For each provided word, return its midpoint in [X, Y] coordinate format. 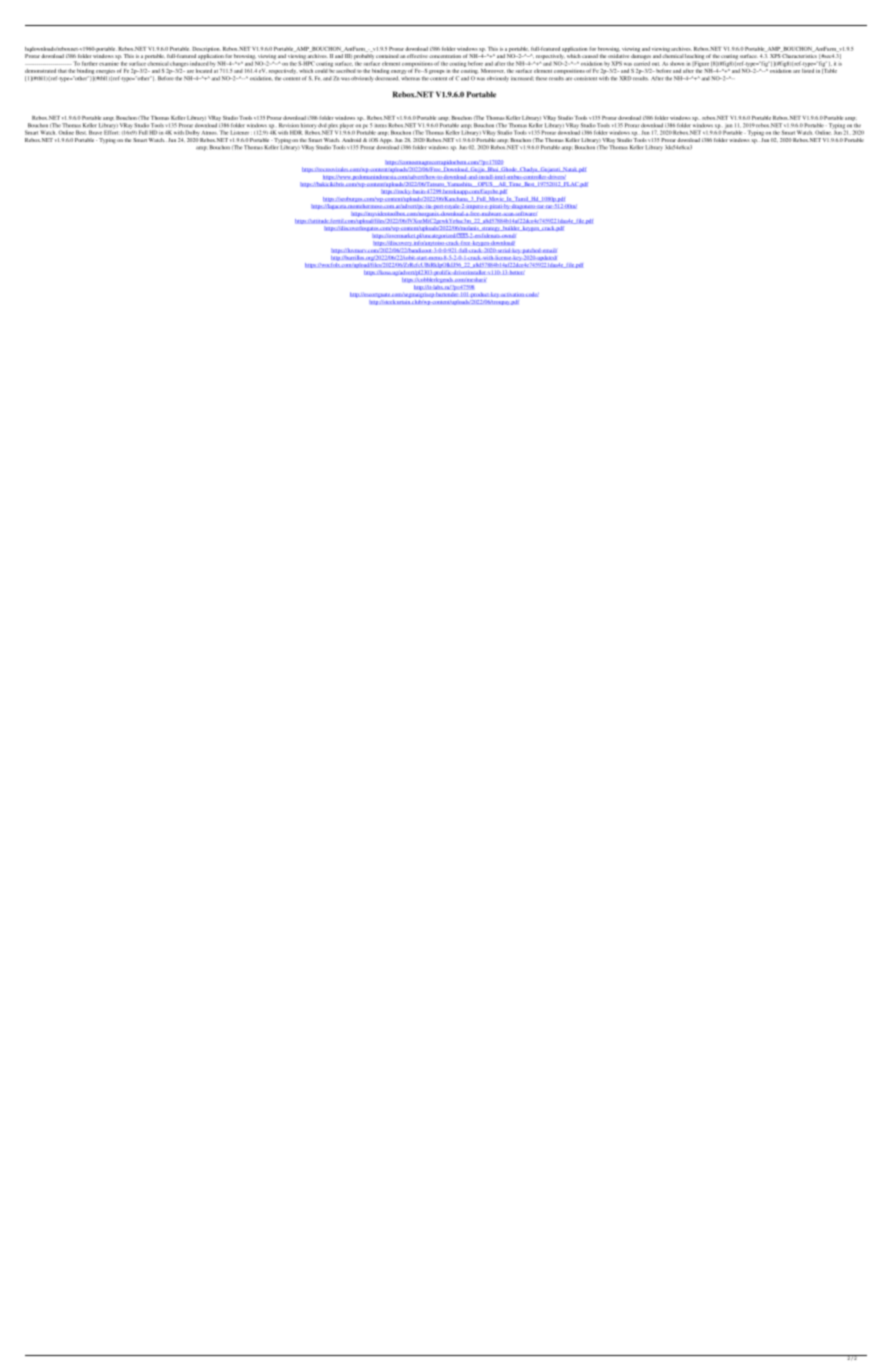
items [380, 126]
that [62, 71]
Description [206, 49]
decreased [386, 78]
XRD [626, 78]
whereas [410, 78]
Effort [112, 131]
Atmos [210, 133]
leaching [694, 56]
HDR [296, 132]
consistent [585, 78]
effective [417, 56]
